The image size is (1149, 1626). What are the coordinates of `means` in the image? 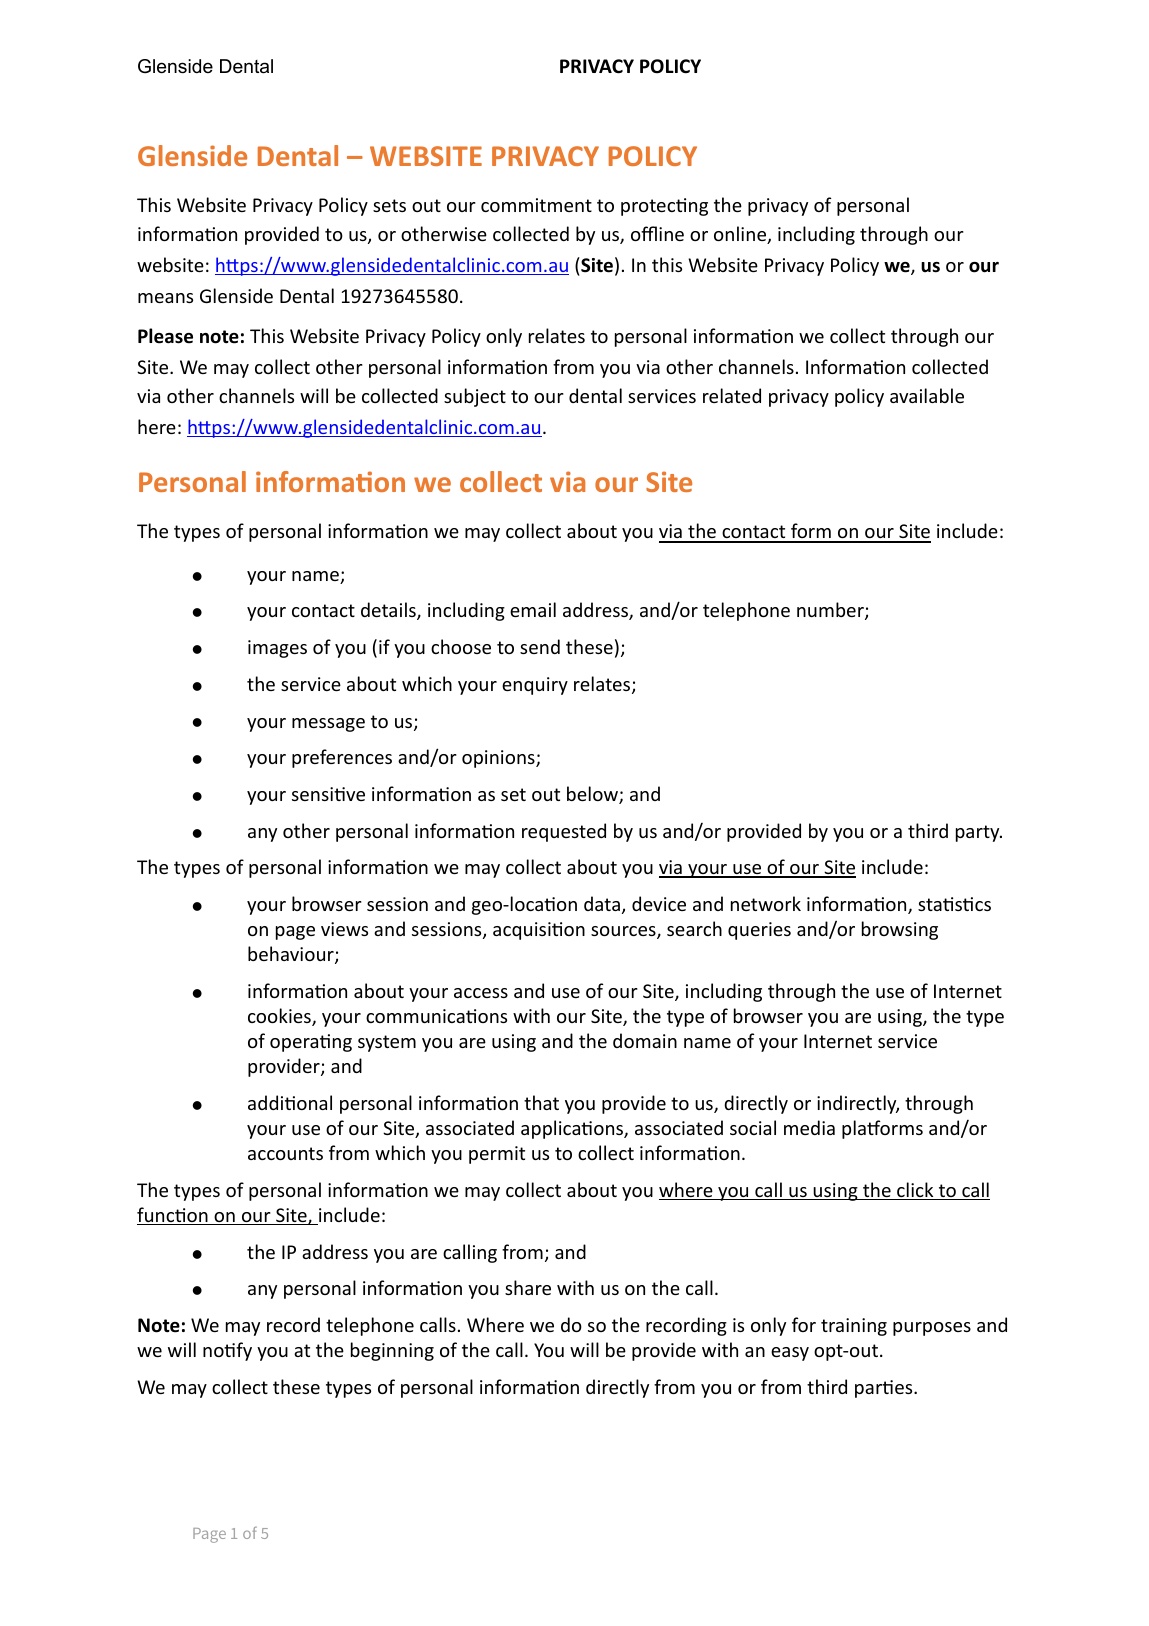 It's located at (165, 298).
